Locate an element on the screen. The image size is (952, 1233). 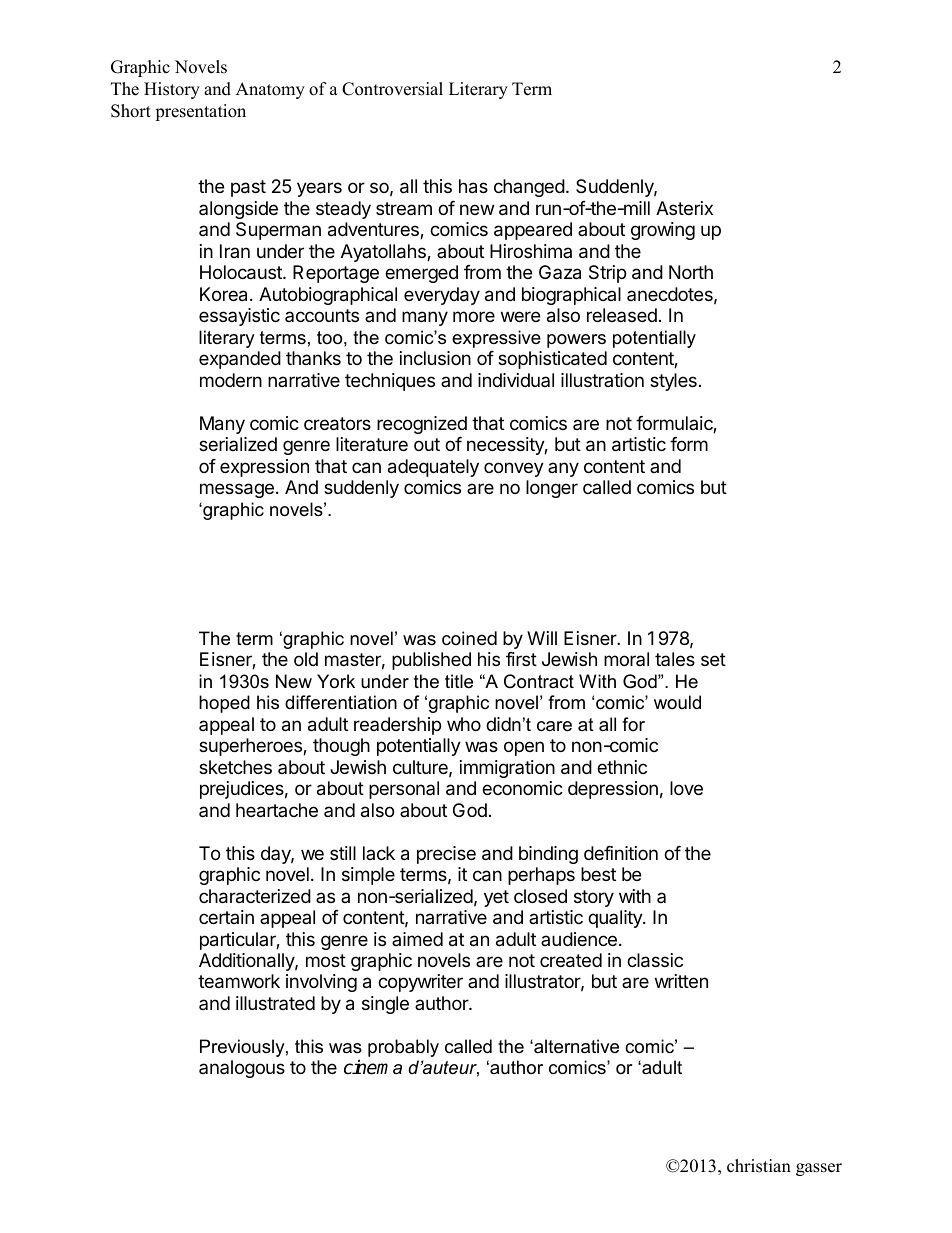
Korea is located at coordinates (225, 294).
